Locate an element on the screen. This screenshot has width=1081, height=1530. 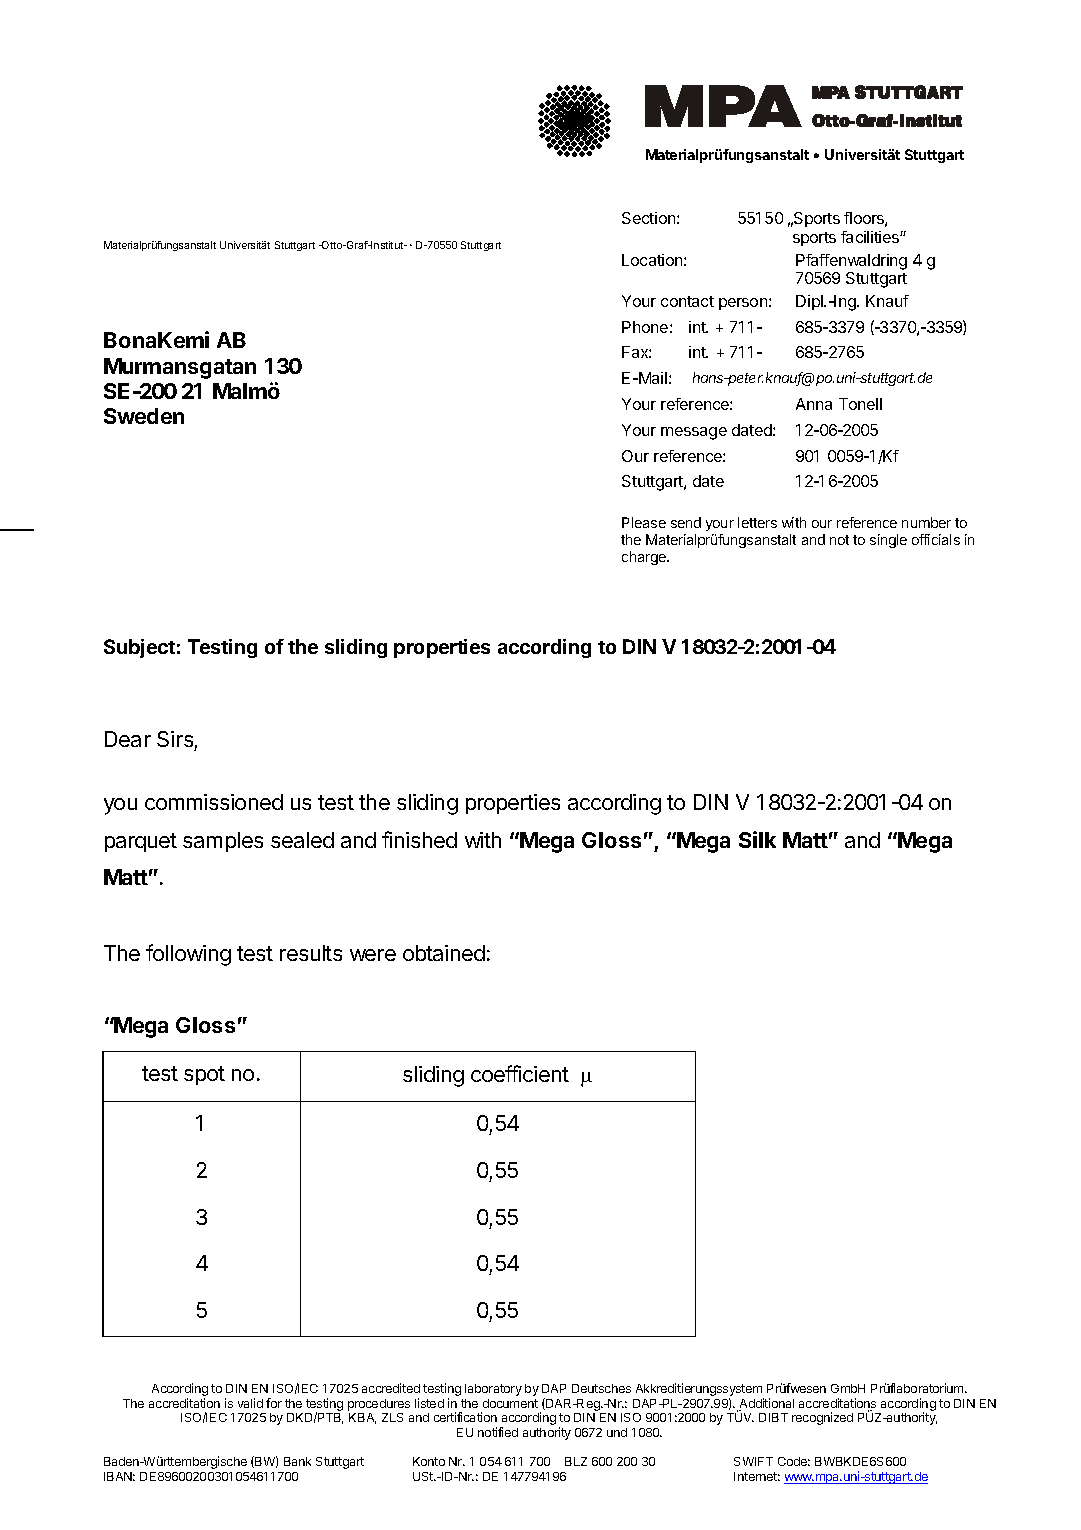
facilities is located at coordinates (871, 237).
